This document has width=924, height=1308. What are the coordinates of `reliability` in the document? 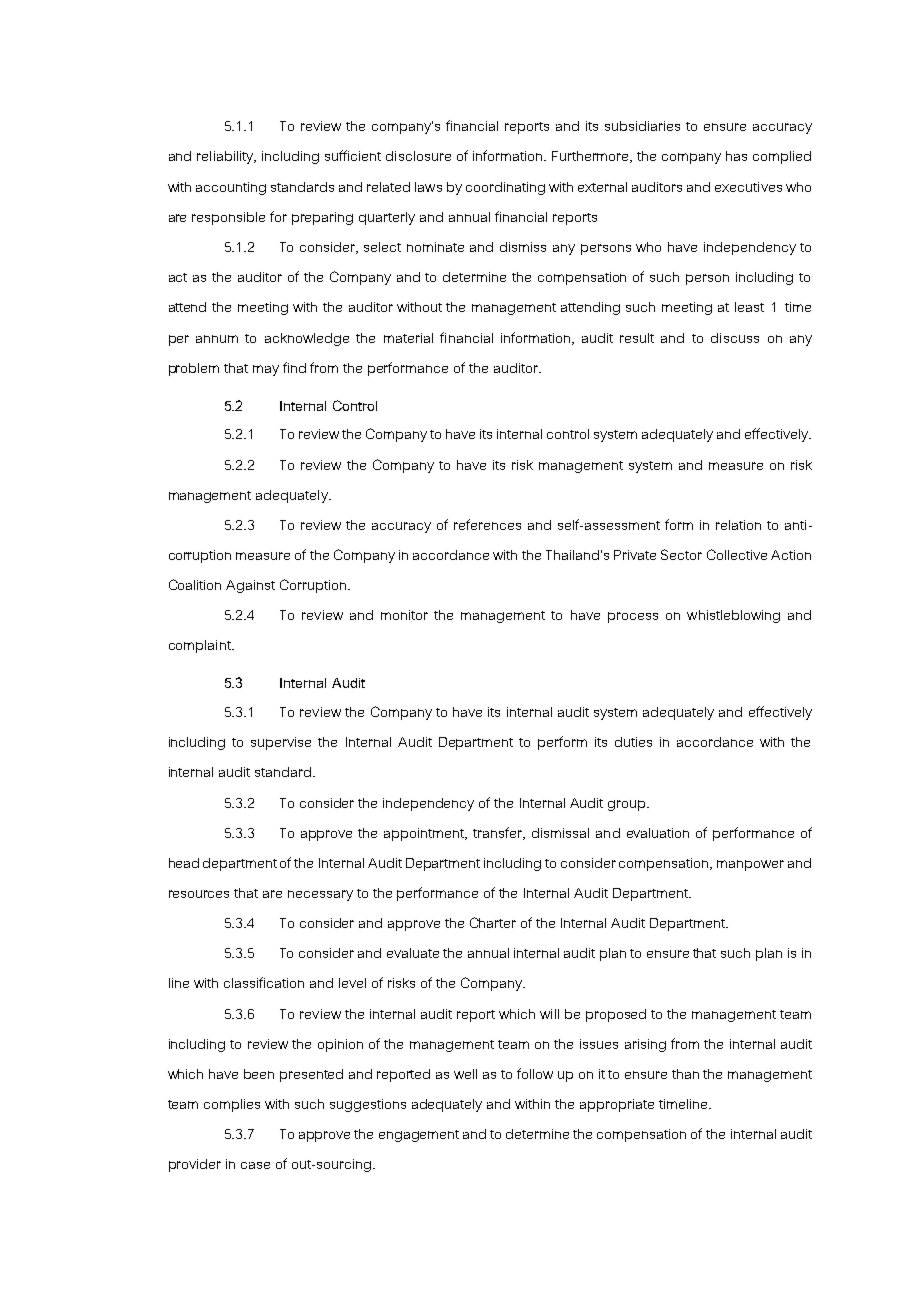 It's located at (226, 157).
